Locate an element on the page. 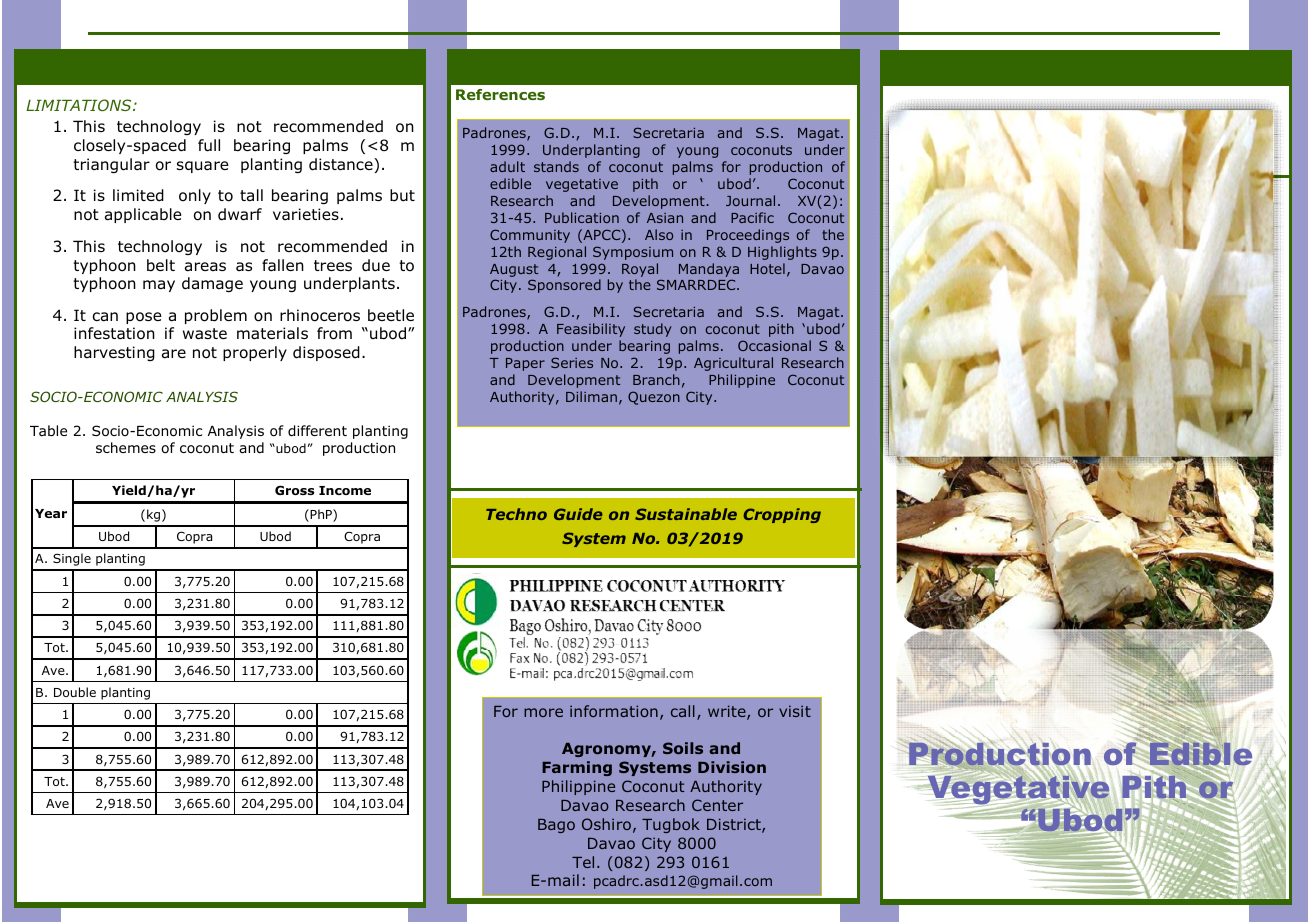 This page has height=924, width=1308. Double is located at coordinates (75, 692).
